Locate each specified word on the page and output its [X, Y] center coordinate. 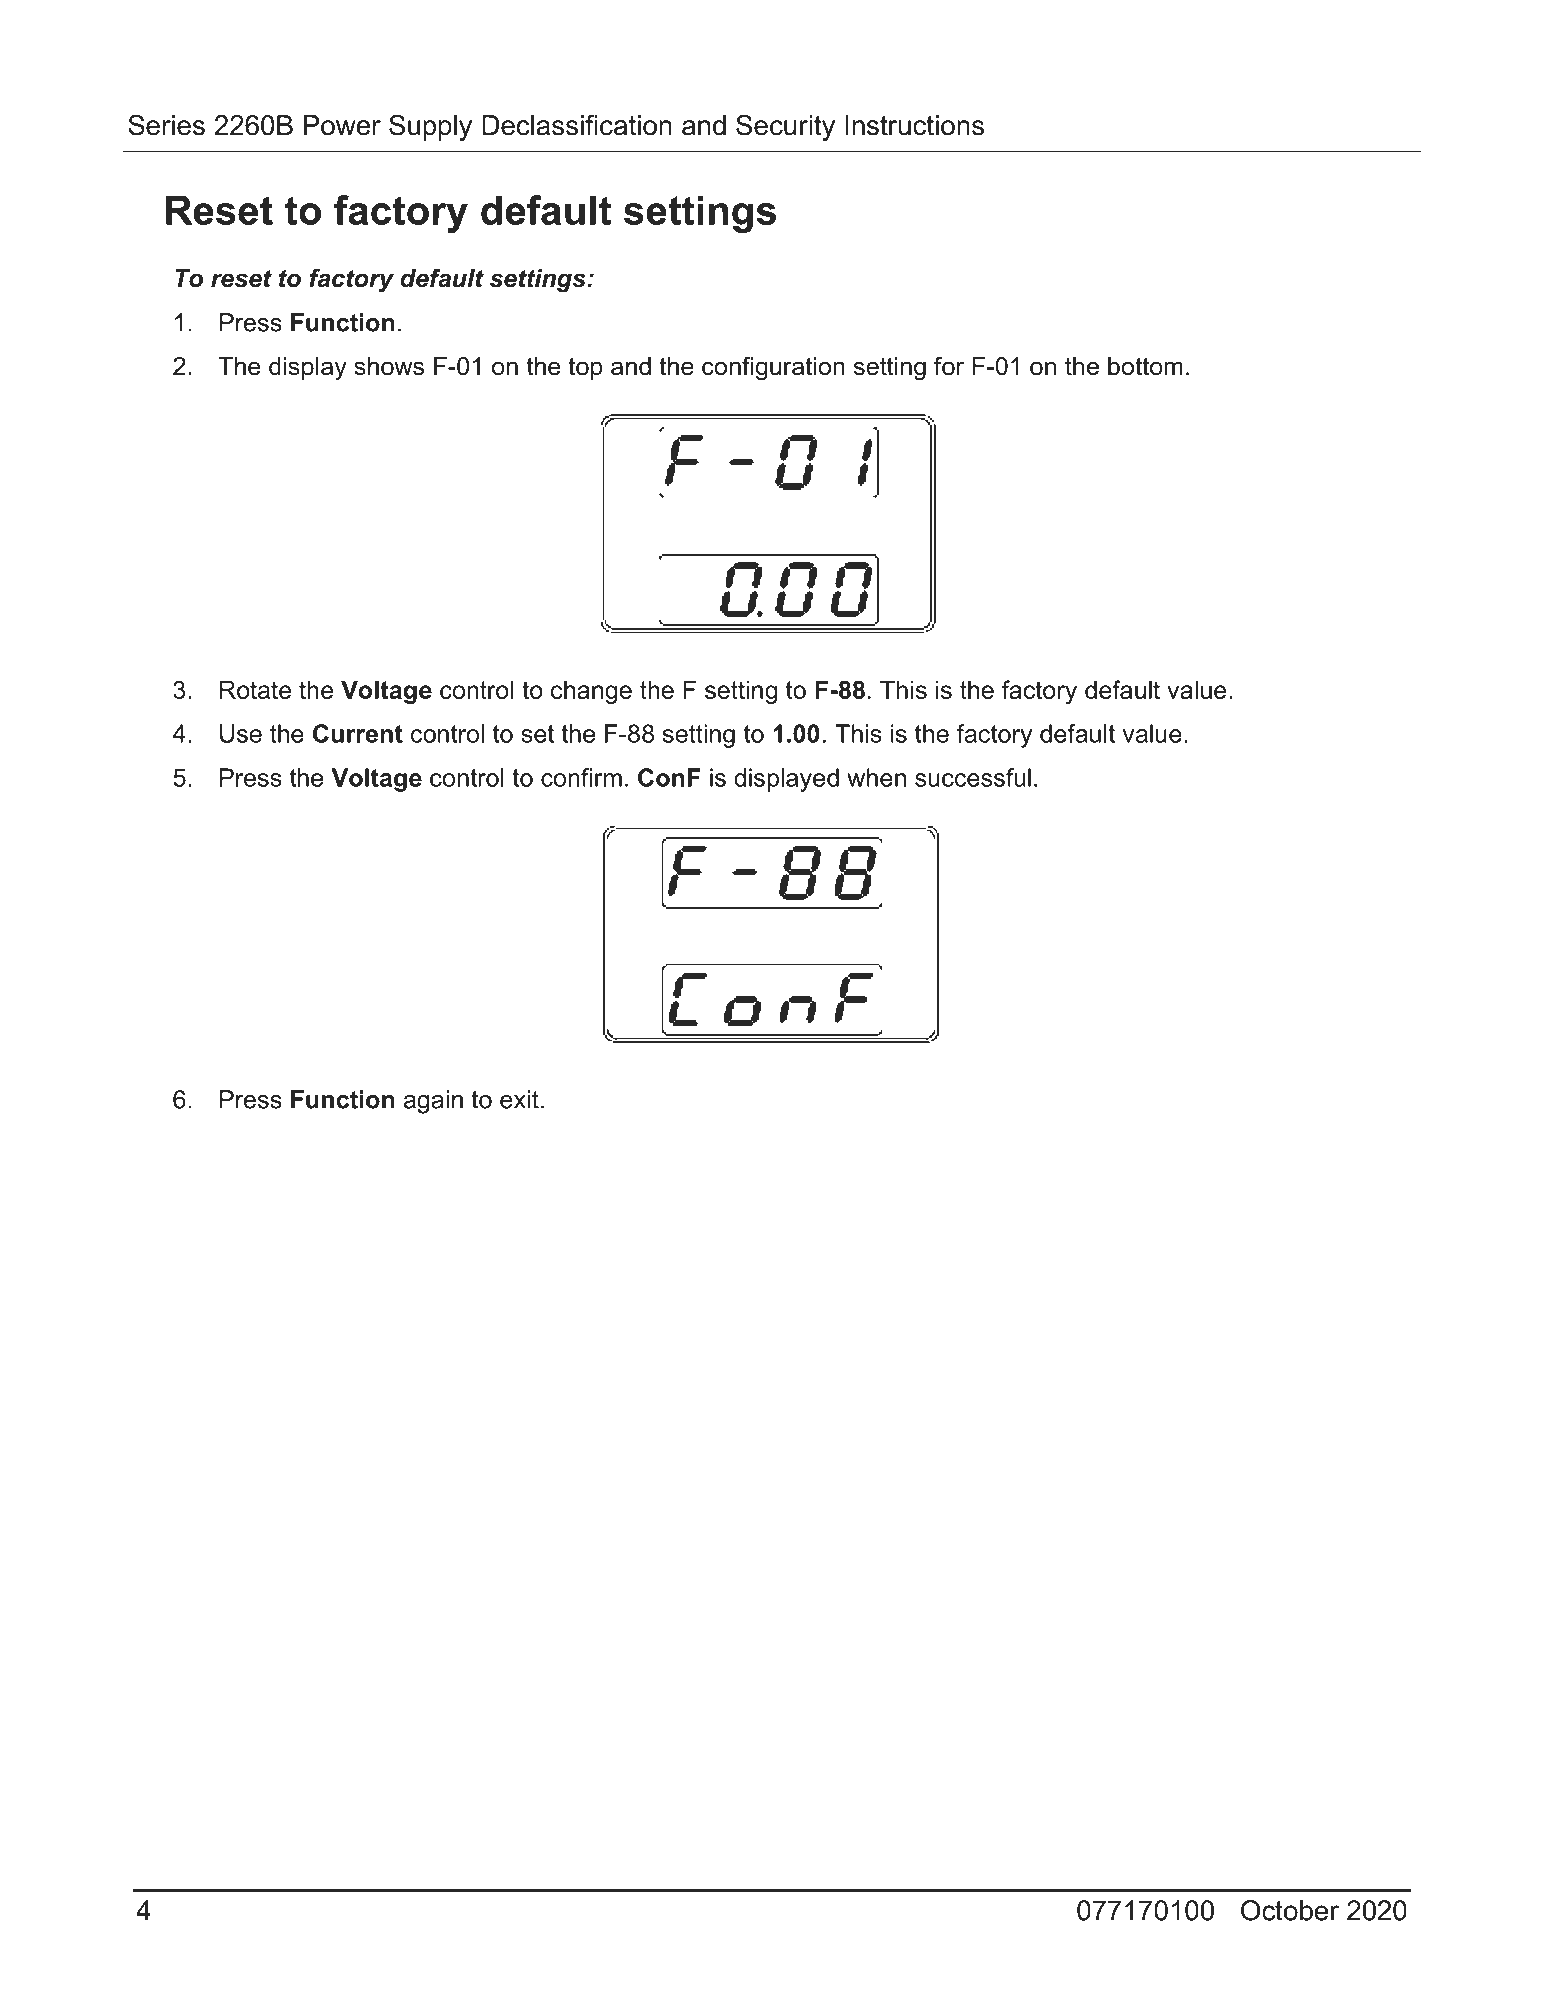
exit [519, 1099]
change [591, 692]
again [433, 1102]
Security [785, 127]
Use [241, 733]
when [876, 777]
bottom [1145, 366]
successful [973, 777]
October [1290, 1910]
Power [342, 125]
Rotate [255, 689]
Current [358, 733]
